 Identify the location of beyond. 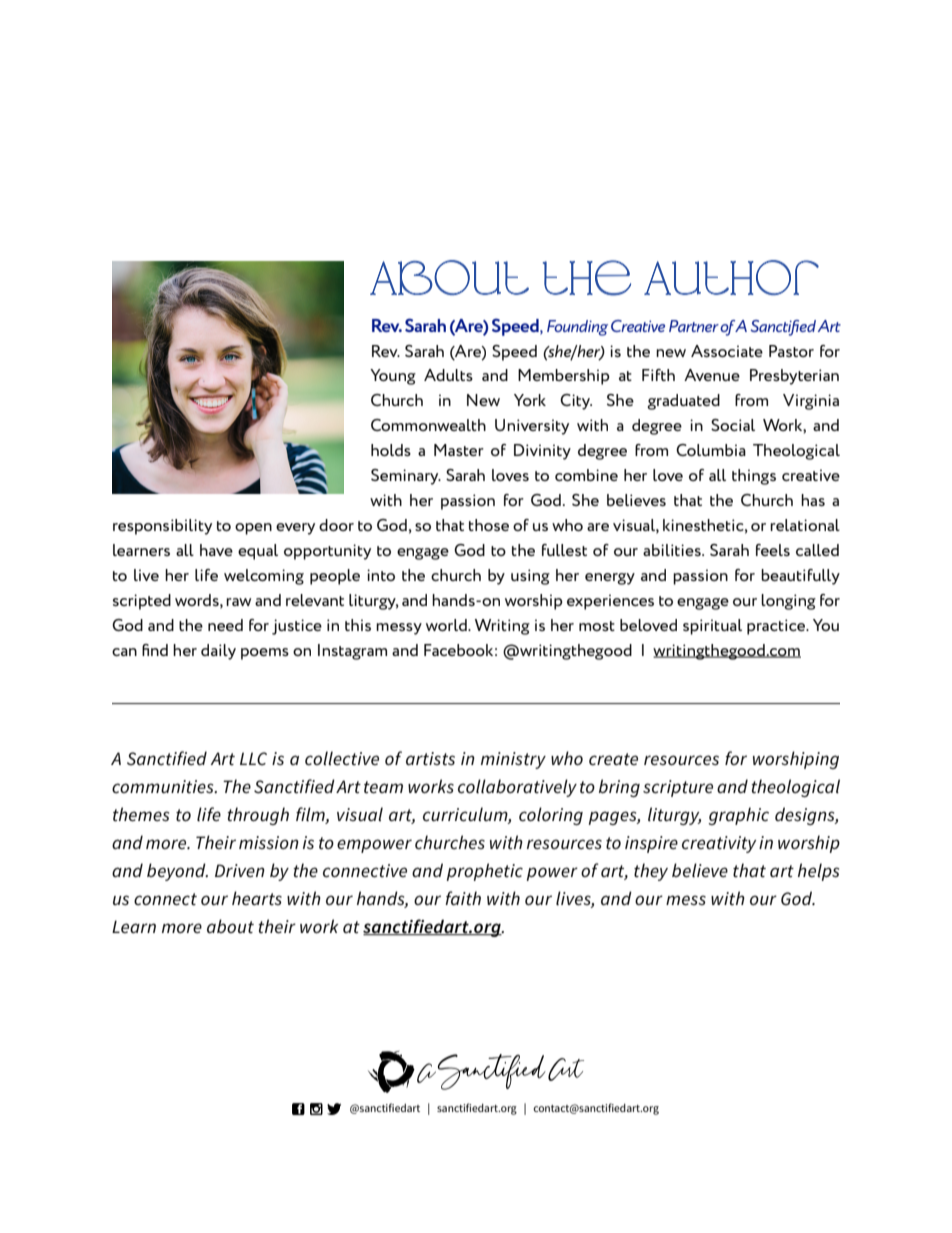
(177, 872).
